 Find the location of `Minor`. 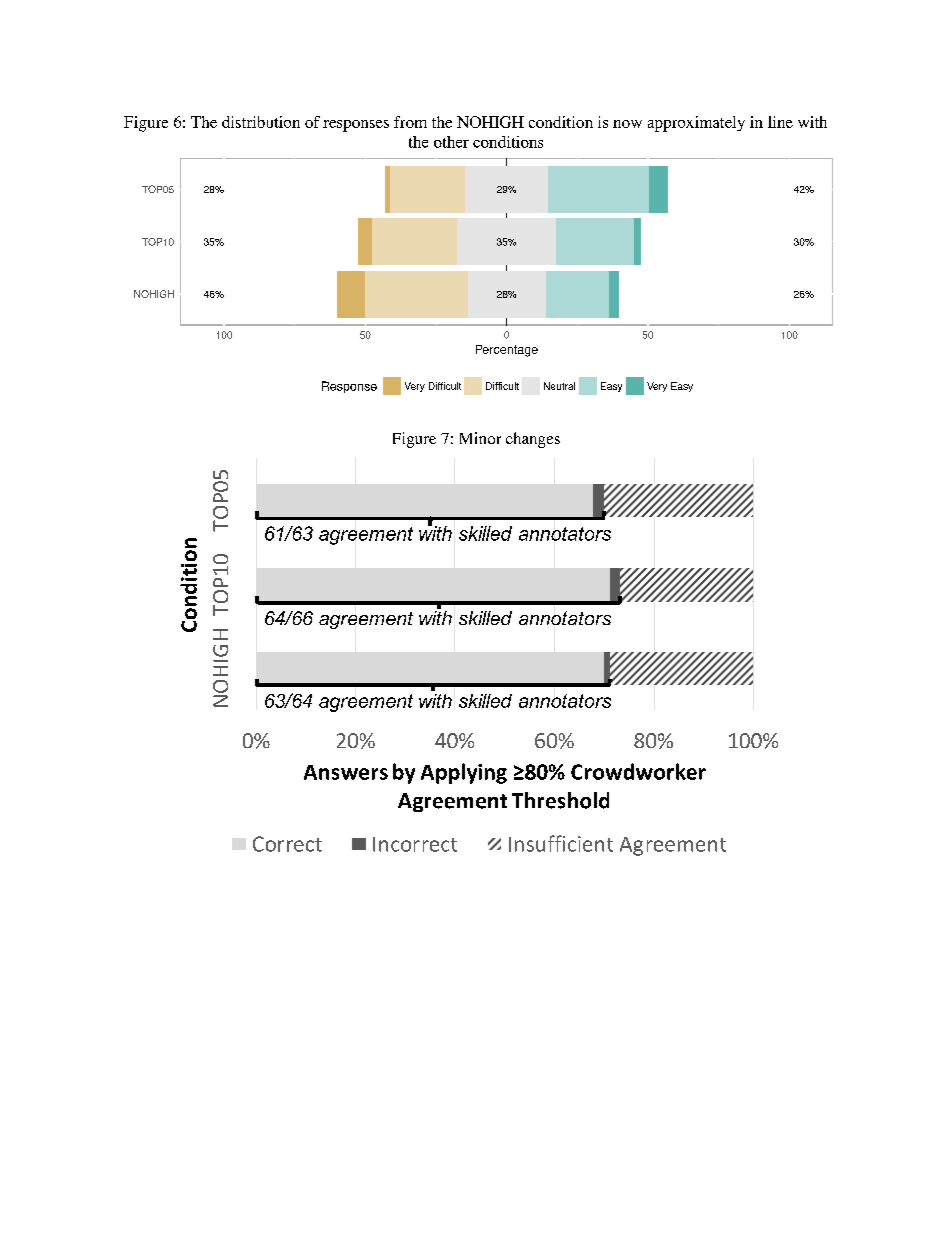

Minor is located at coordinates (480, 438).
